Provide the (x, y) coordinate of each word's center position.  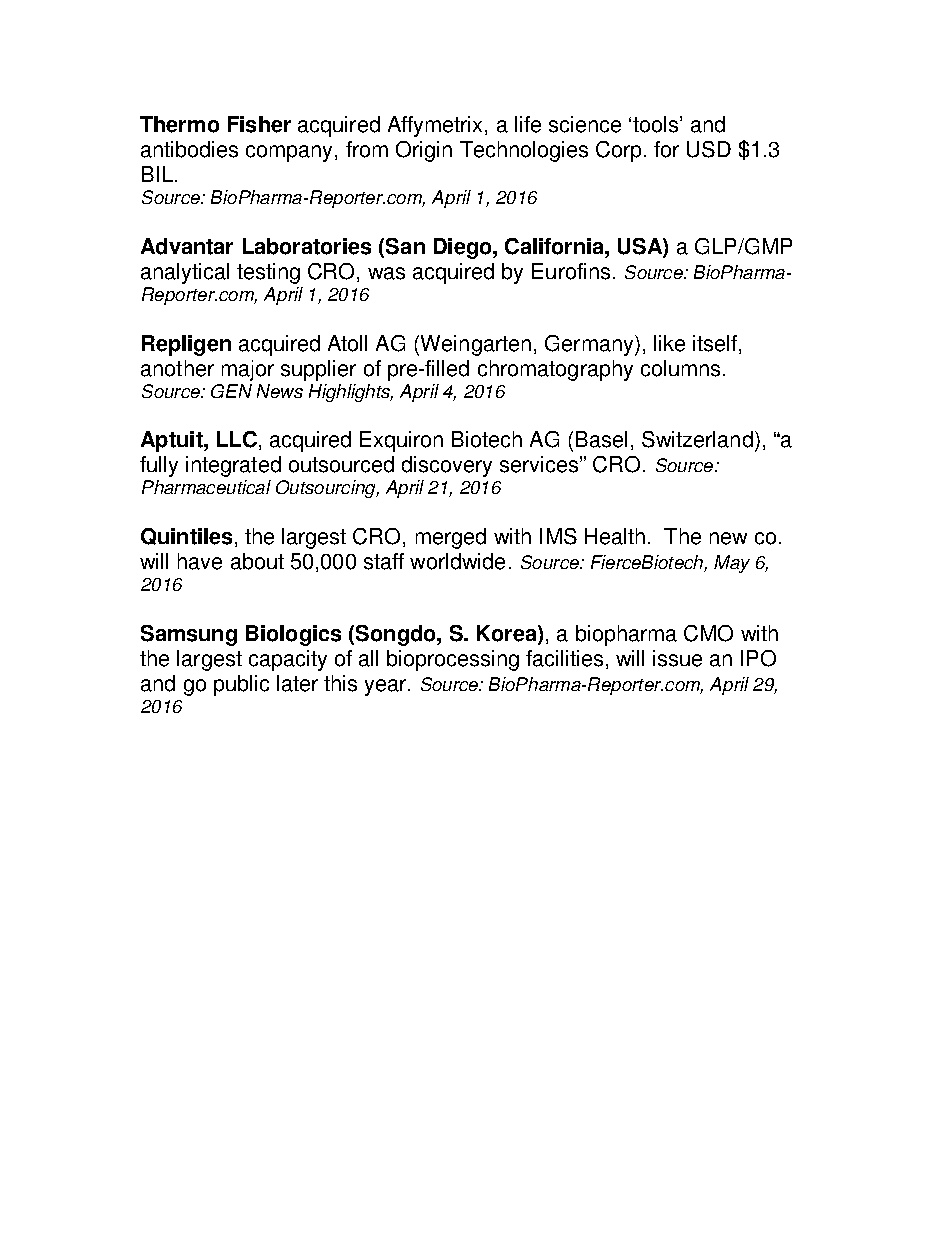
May (732, 564)
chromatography (555, 370)
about (257, 561)
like (669, 343)
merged (451, 538)
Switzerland (697, 439)
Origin (424, 151)
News (280, 391)
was (386, 273)
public (241, 685)
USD (709, 149)
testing (268, 273)
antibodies (189, 149)
